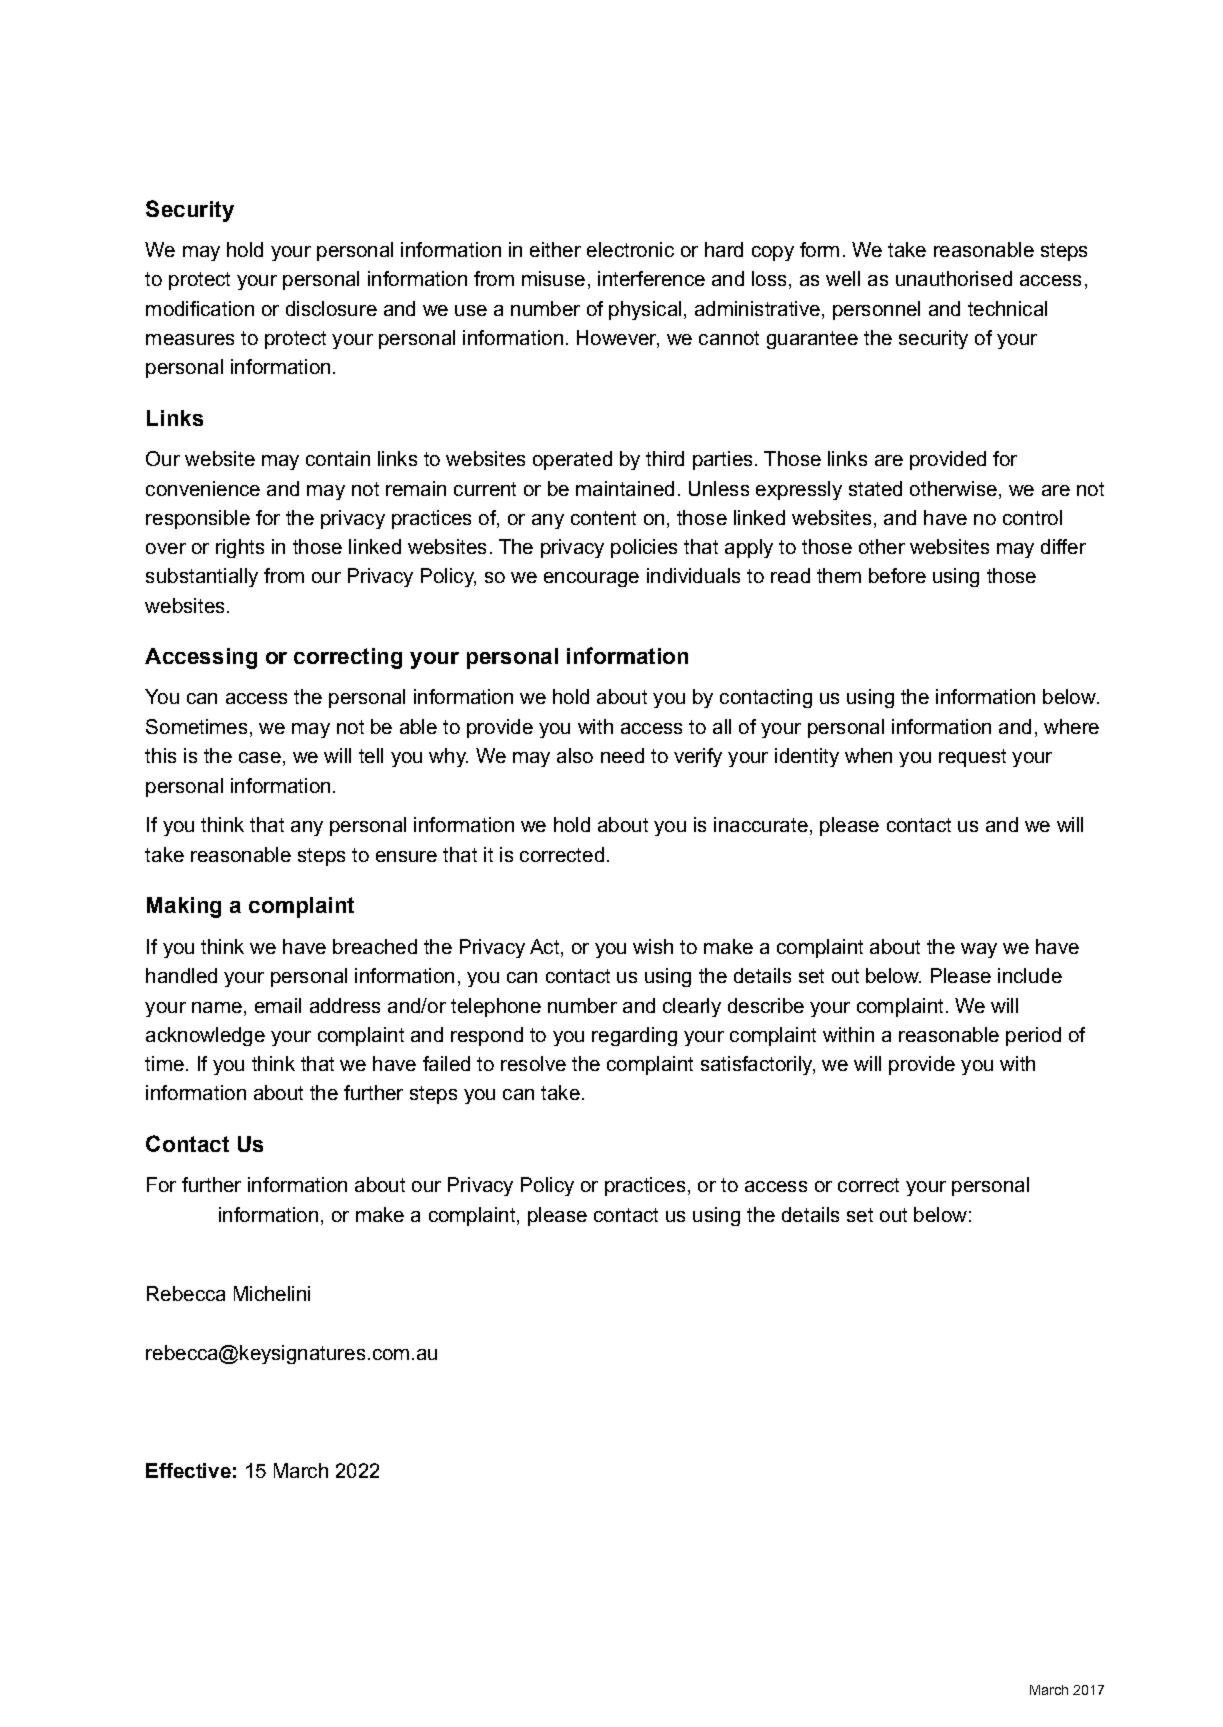 The width and height of the screenshot is (1223, 1727). I want to click on period, so click(1033, 1036).
